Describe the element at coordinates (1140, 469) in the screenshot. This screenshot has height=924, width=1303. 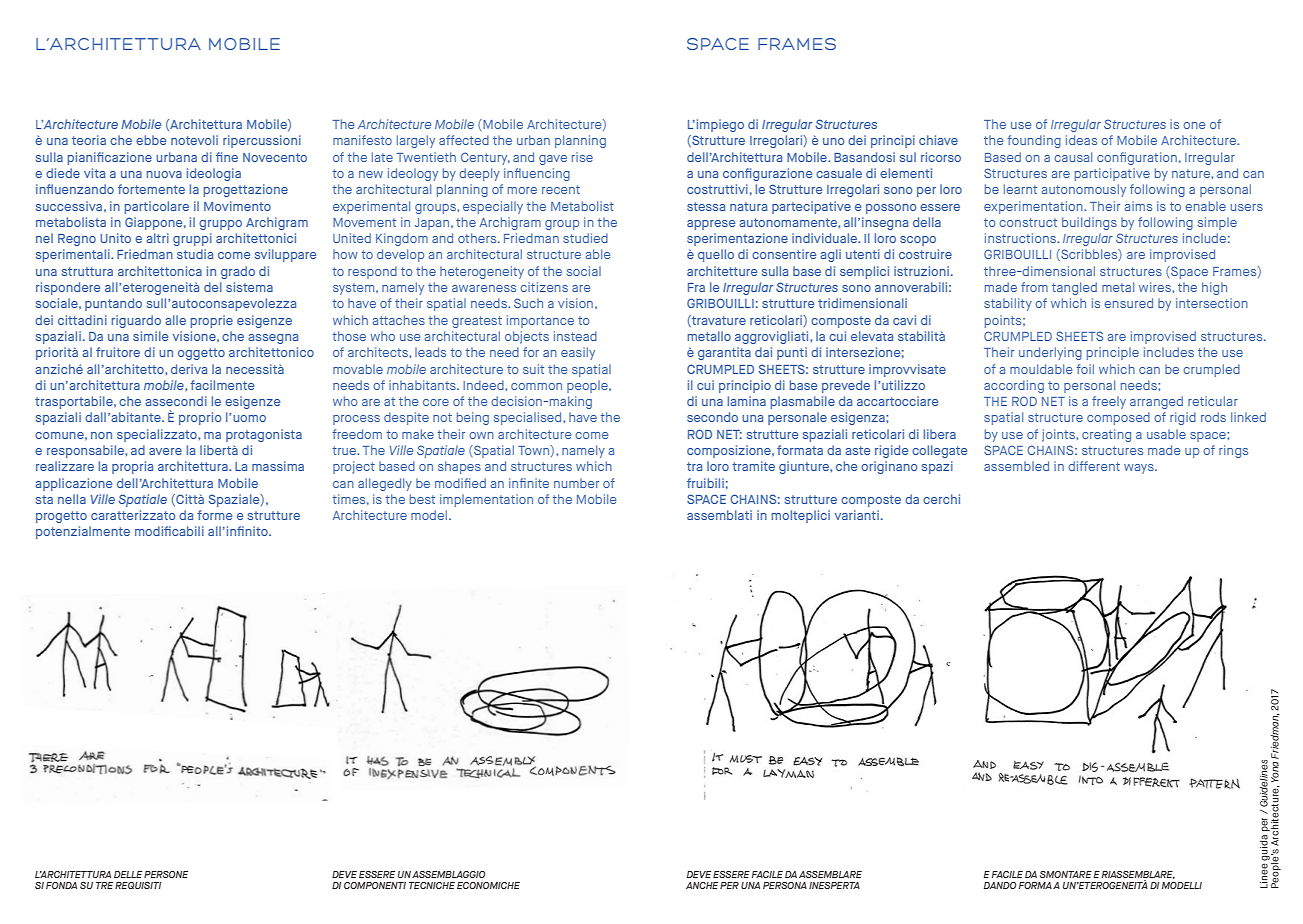
I see `ways` at that location.
